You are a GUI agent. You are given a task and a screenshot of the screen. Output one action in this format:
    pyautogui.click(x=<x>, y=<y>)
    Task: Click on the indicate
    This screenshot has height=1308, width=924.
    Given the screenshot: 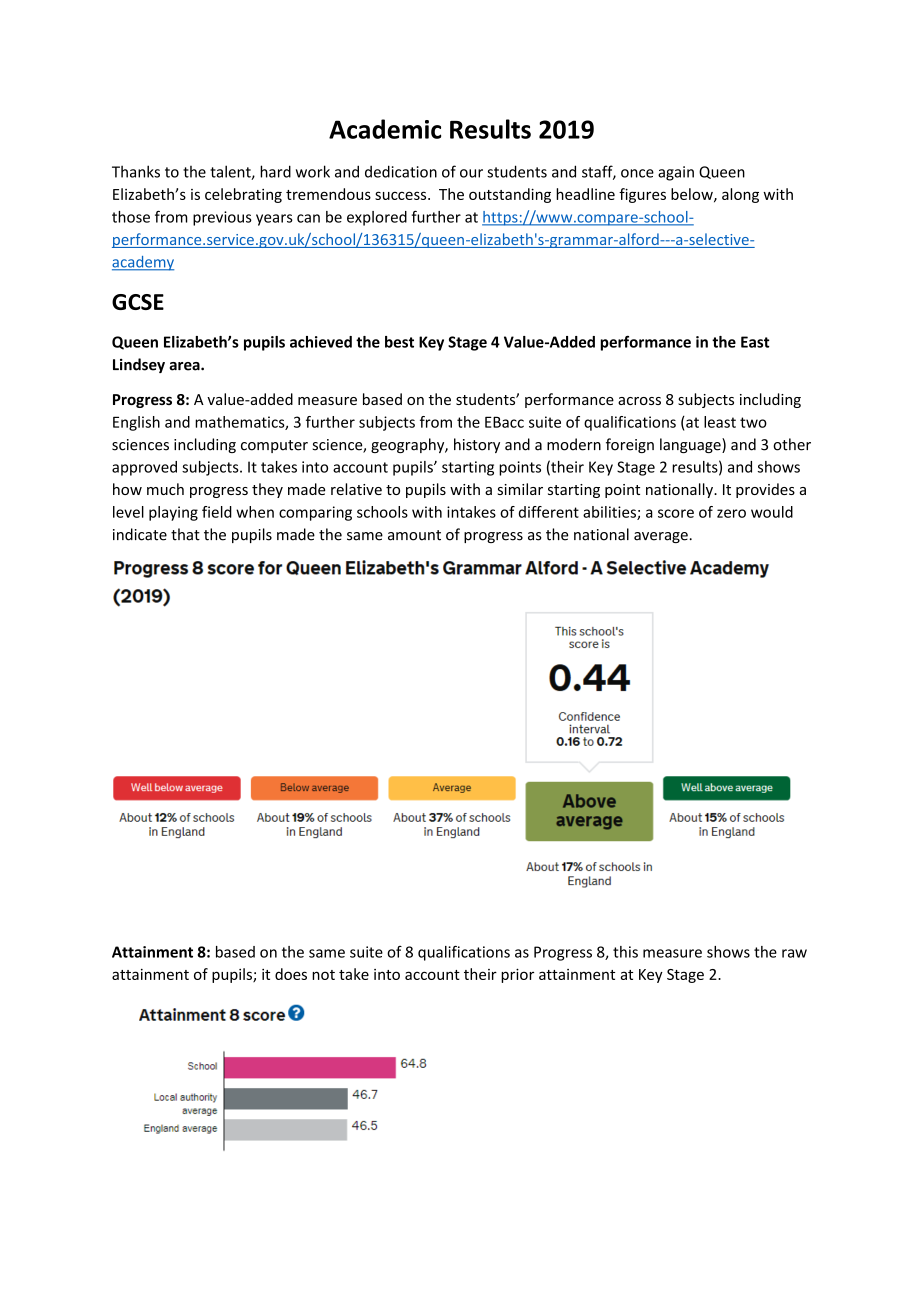 What is the action you would take?
    pyautogui.click(x=140, y=534)
